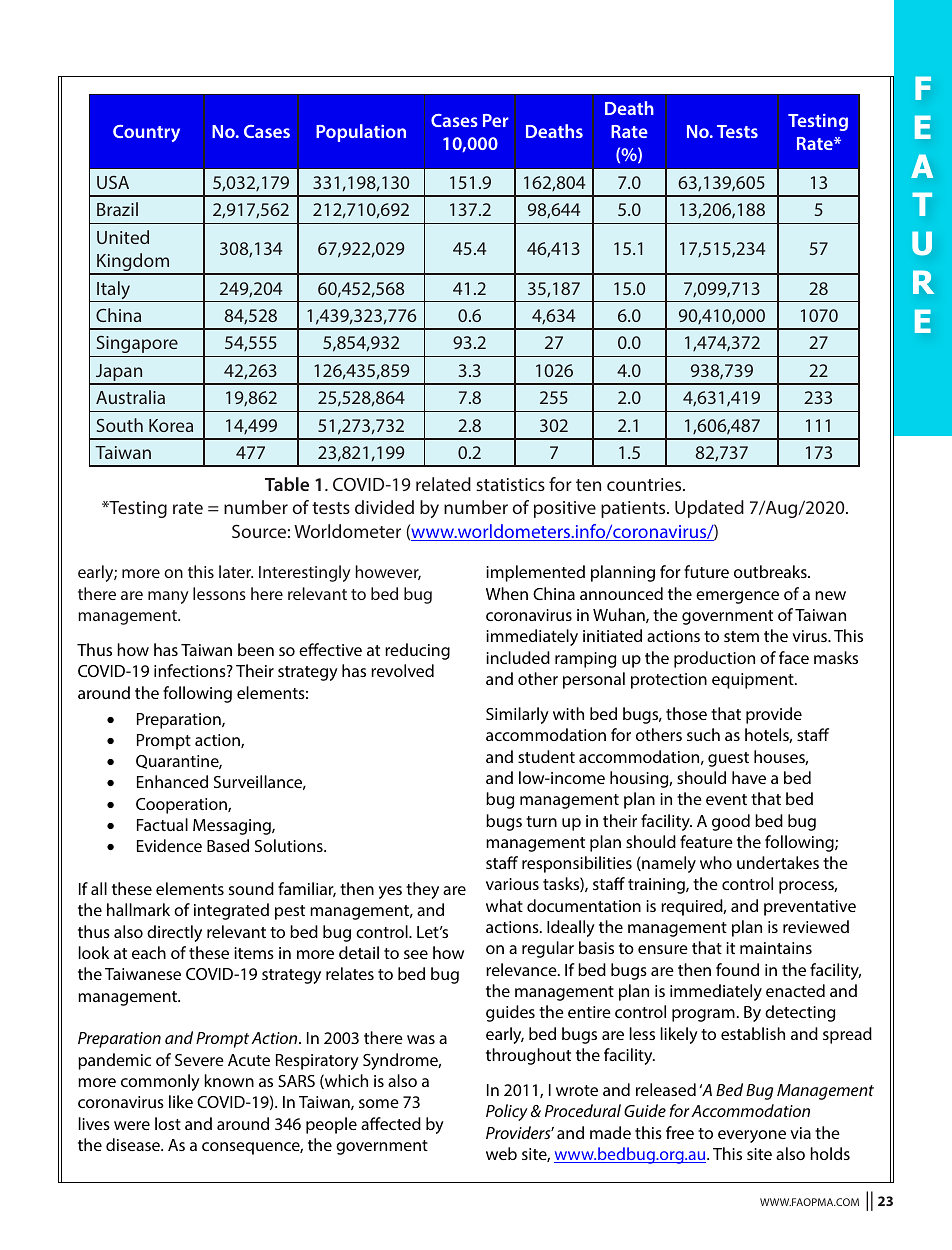 This screenshot has width=952, height=1250. Describe the element at coordinates (709, 509) in the screenshot. I see `Updated` at that location.
